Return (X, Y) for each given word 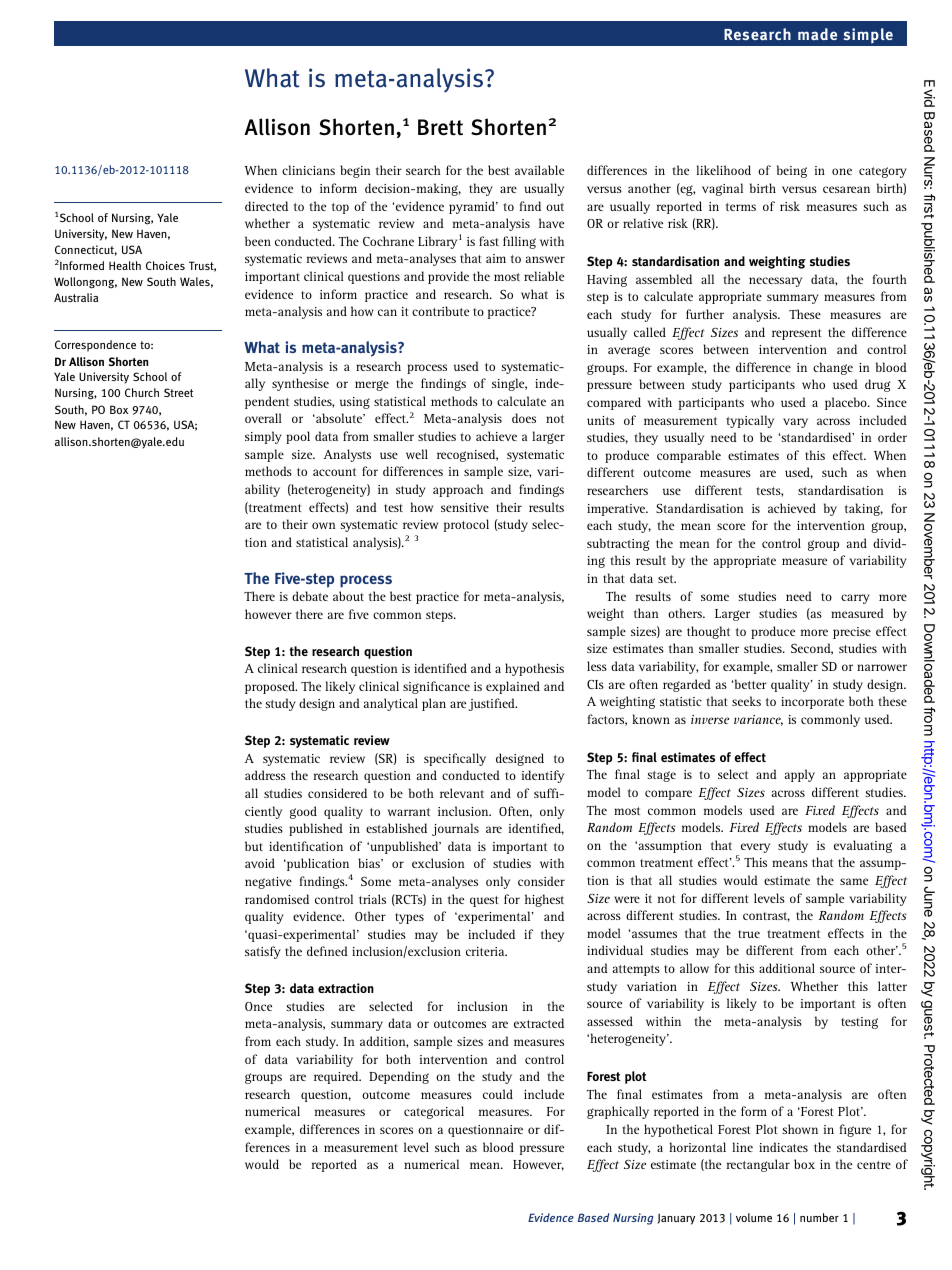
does (524, 418)
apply (800, 775)
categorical (434, 1112)
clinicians (308, 170)
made (817, 34)
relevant (462, 793)
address (265, 775)
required (337, 1077)
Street (178, 392)
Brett (440, 127)
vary (795, 423)
